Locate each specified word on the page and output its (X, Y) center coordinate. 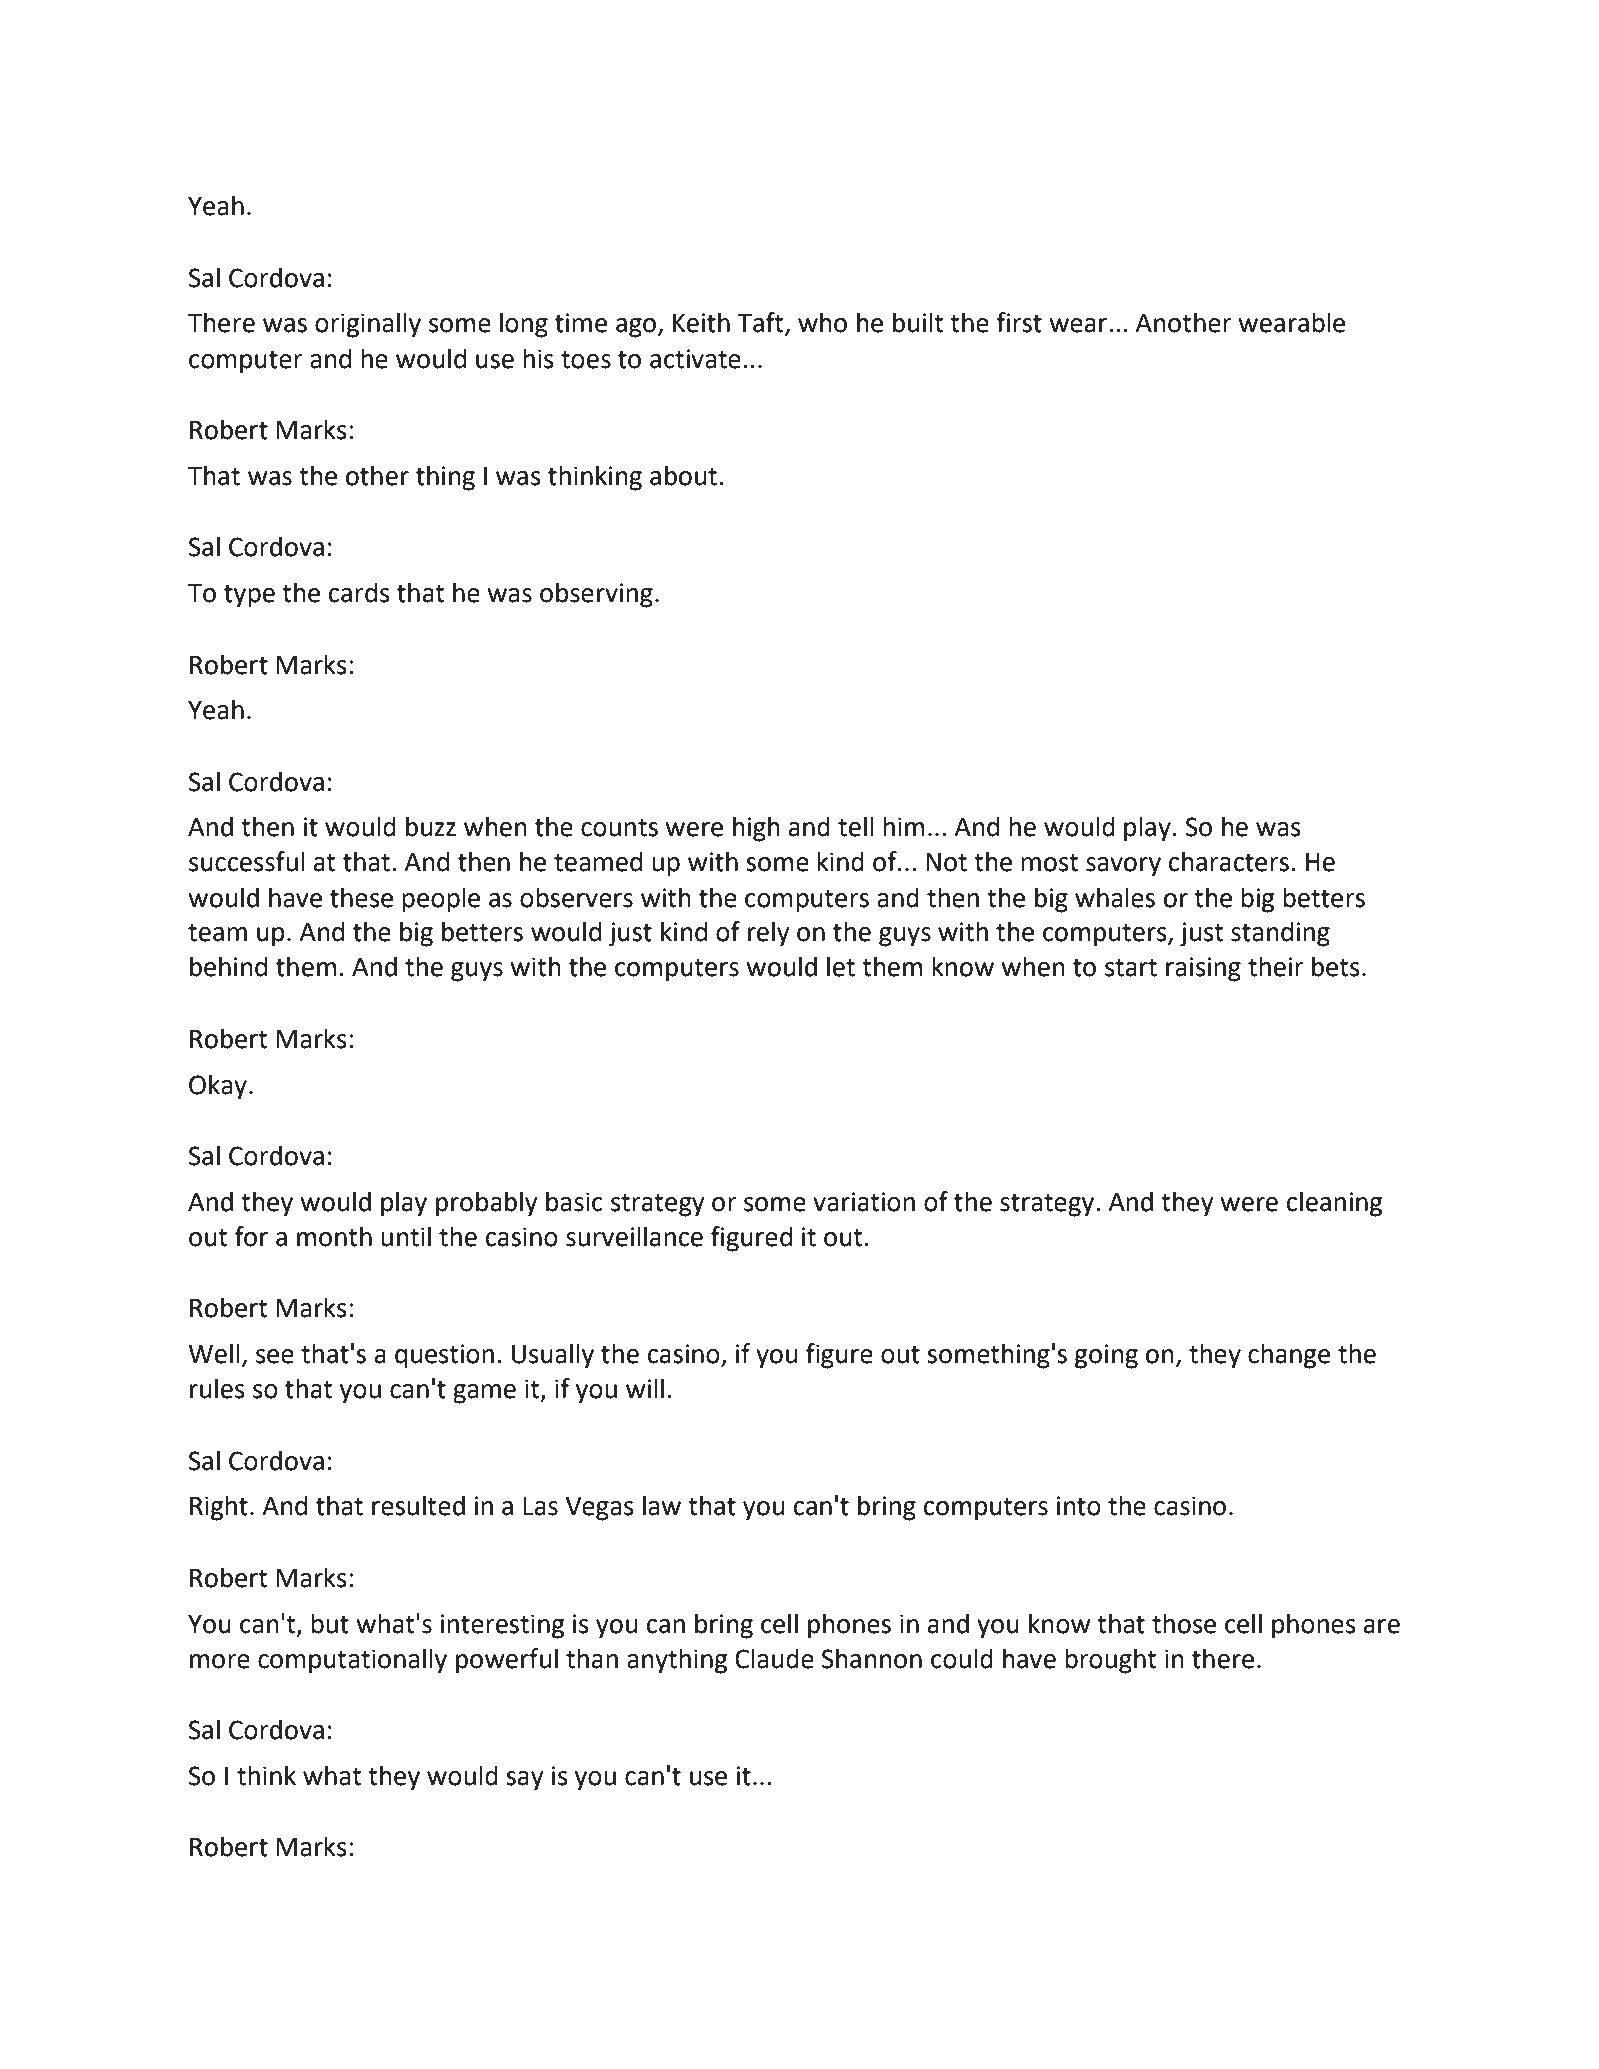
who (822, 322)
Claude (774, 1658)
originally (368, 325)
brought (1110, 1661)
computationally (352, 1661)
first (1019, 322)
